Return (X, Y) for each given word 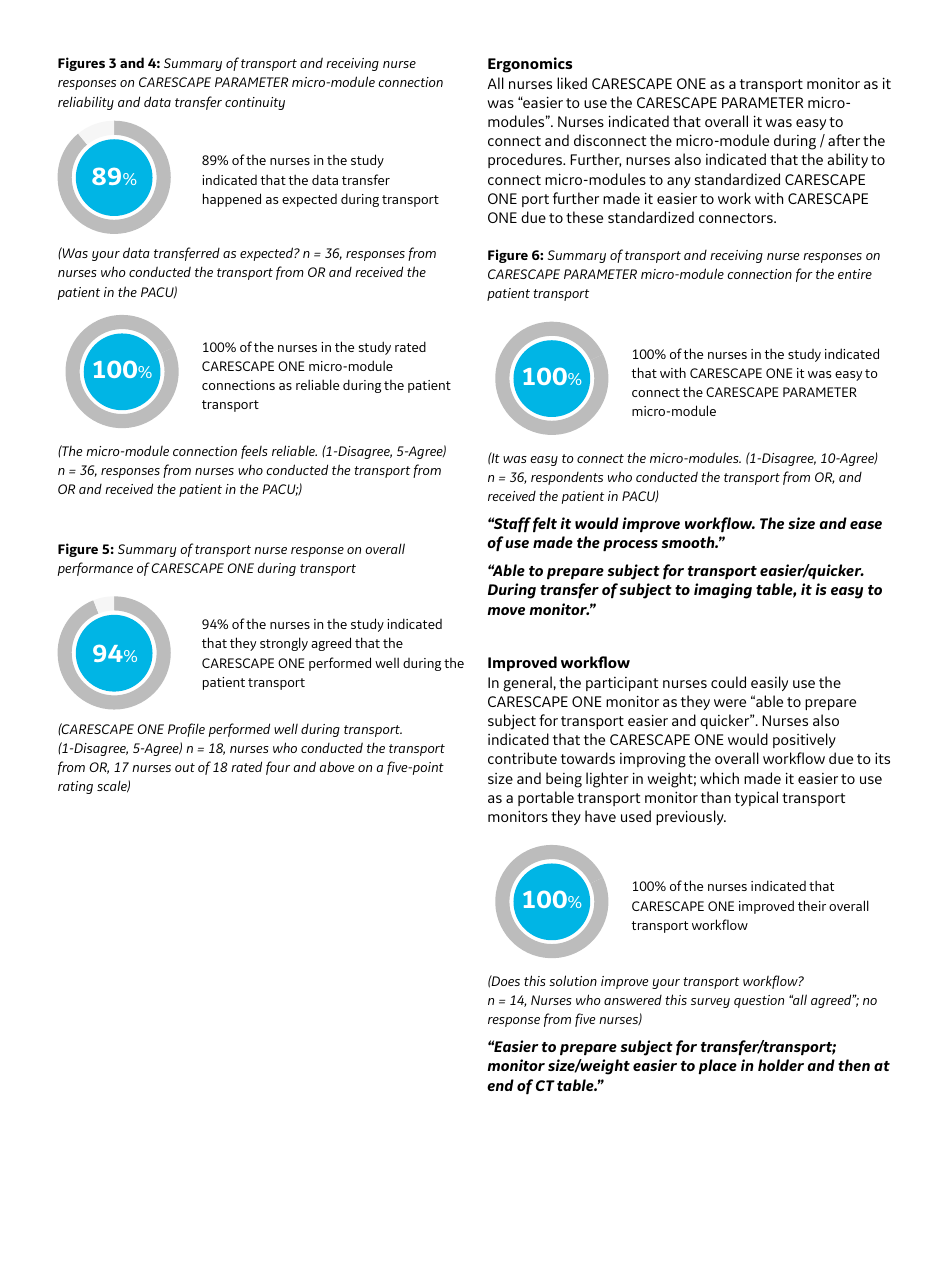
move (506, 611)
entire (855, 274)
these (584, 217)
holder (781, 1065)
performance (95, 569)
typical (756, 798)
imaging (723, 591)
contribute (522, 758)
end (500, 1085)
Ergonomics (530, 65)
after (844, 140)
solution (573, 980)
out (185, 767)
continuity (255, 103)
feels (254, 452)
